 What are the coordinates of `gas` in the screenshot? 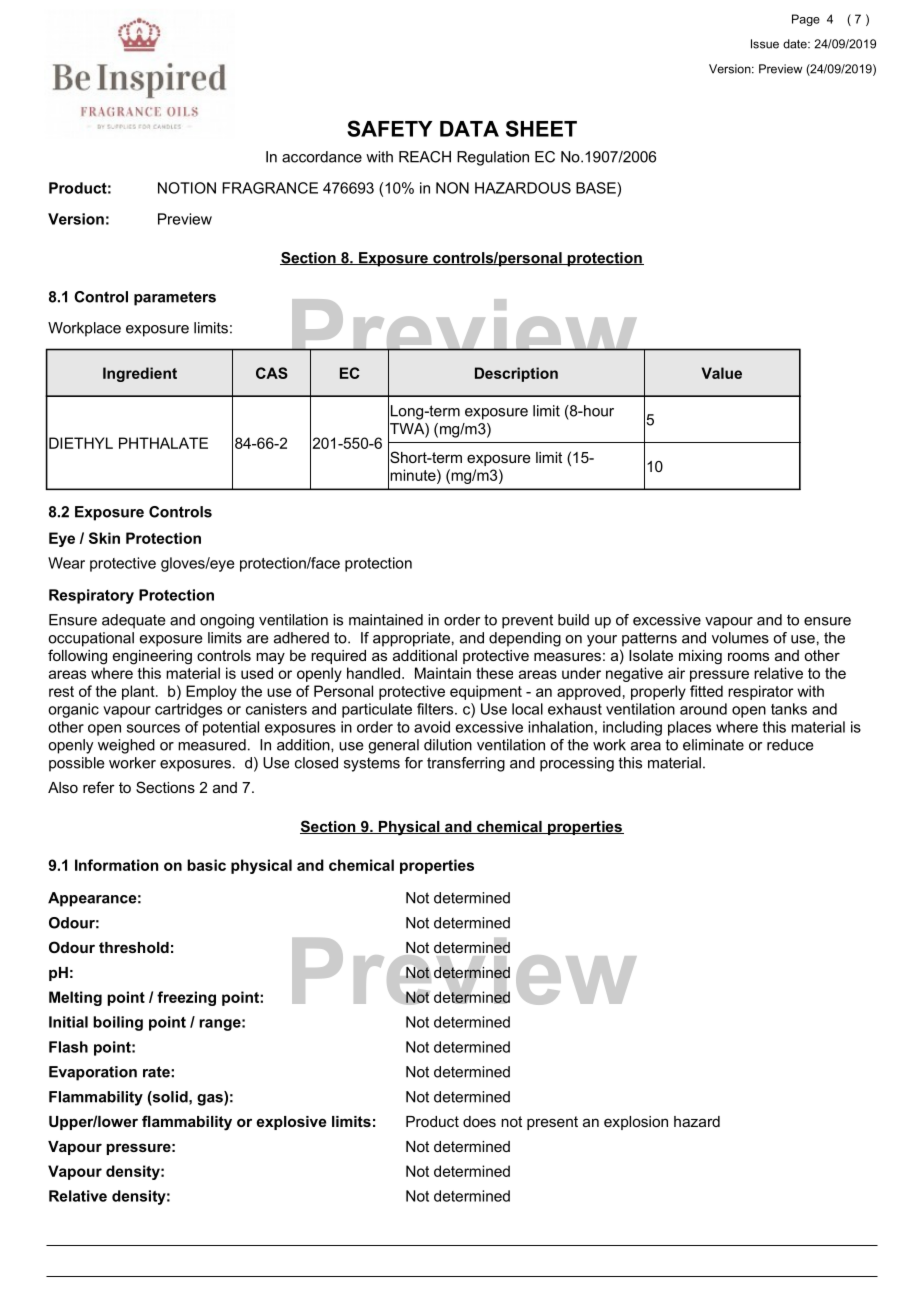 It's located at (211, 1100).
